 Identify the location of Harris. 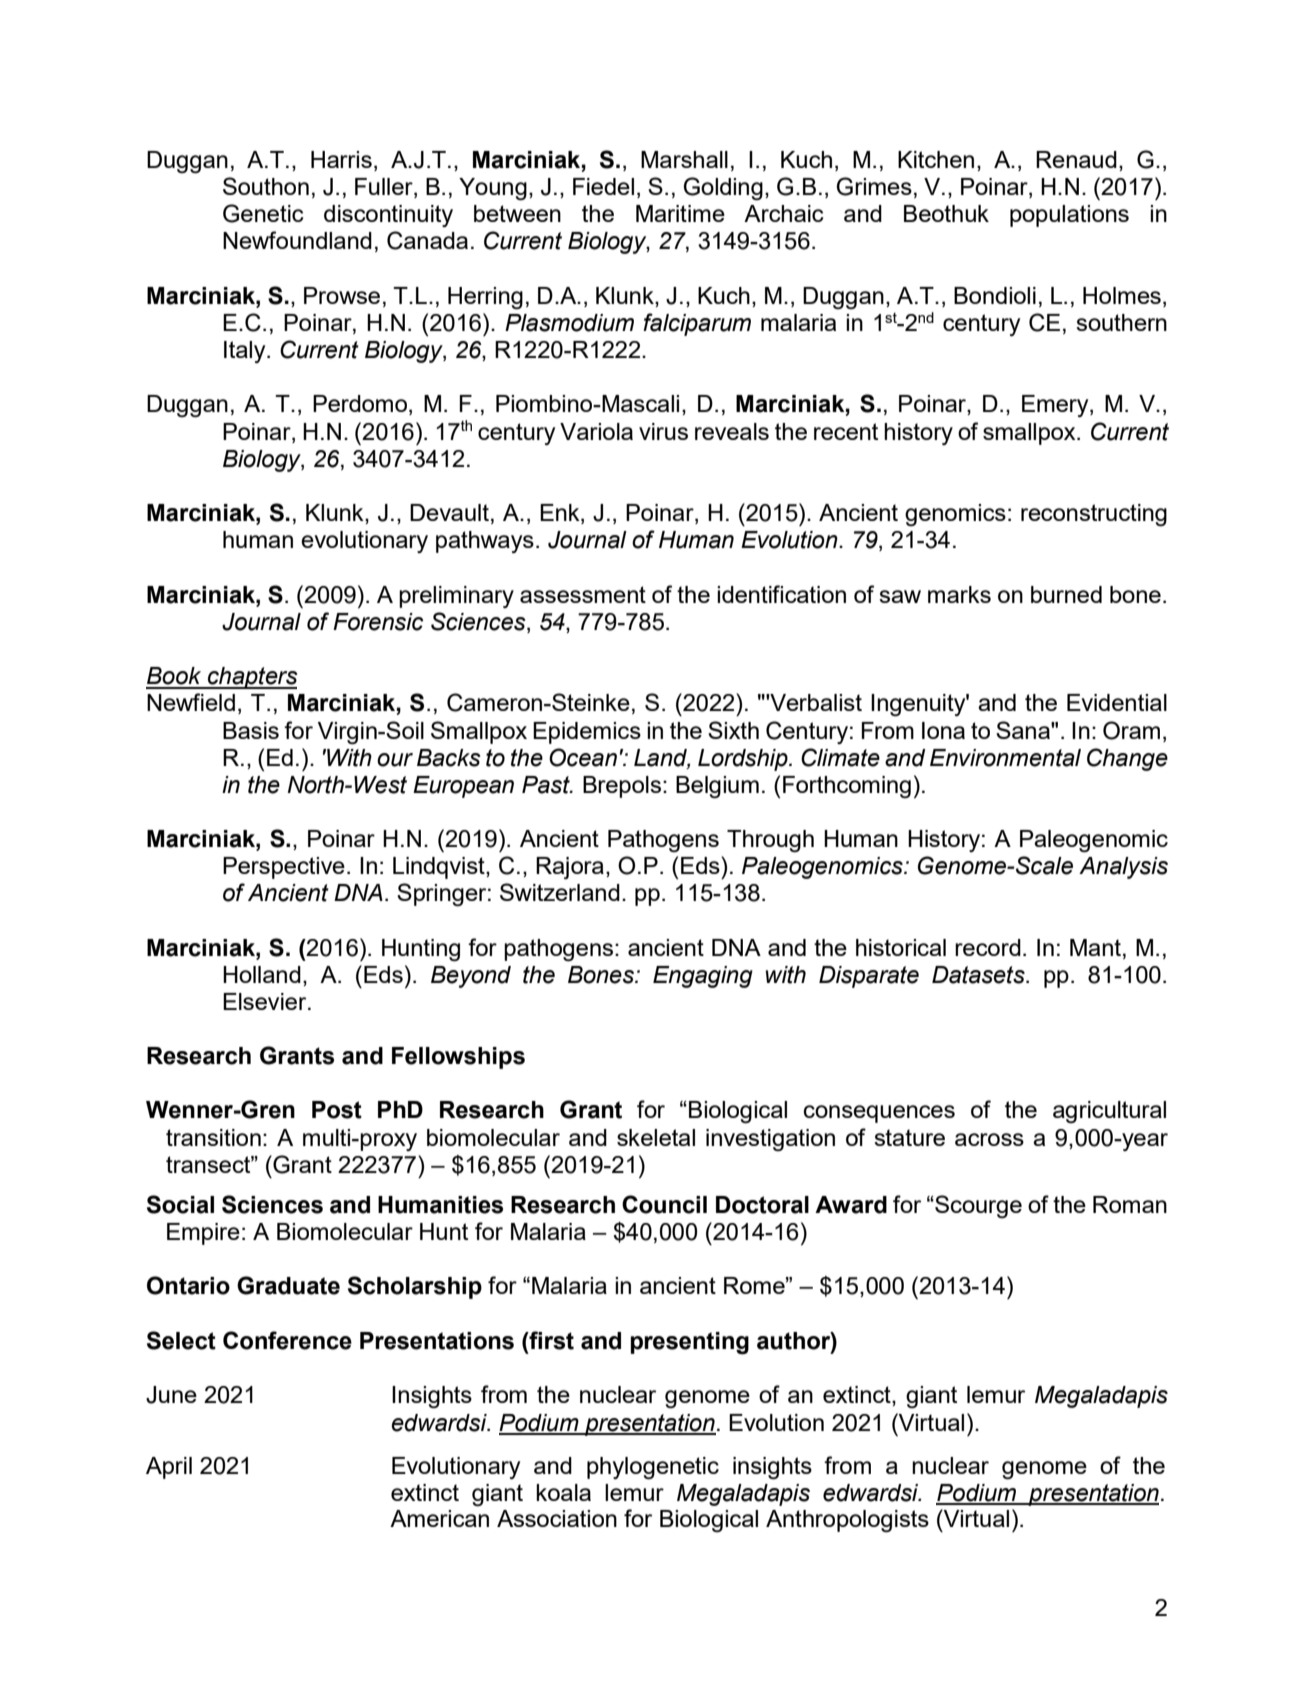
(341, 159).
